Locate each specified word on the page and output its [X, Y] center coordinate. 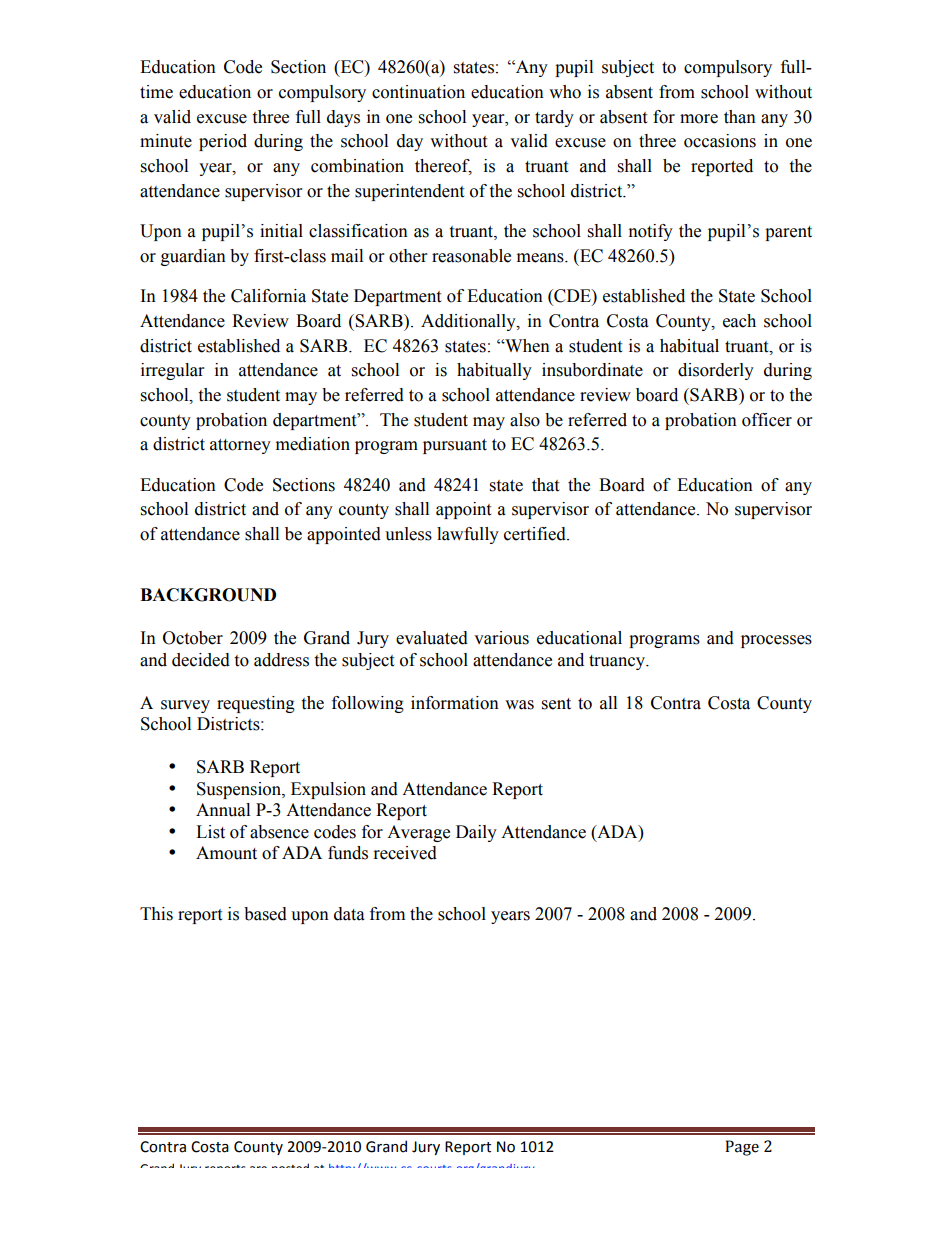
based [265, 914]
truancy [618, 662]
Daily [476, 833]
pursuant [455, 446]
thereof [443, 167]
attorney [240, 446]
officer [767, 420]
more [699, 119]
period [223, 142]
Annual [223, 810]
